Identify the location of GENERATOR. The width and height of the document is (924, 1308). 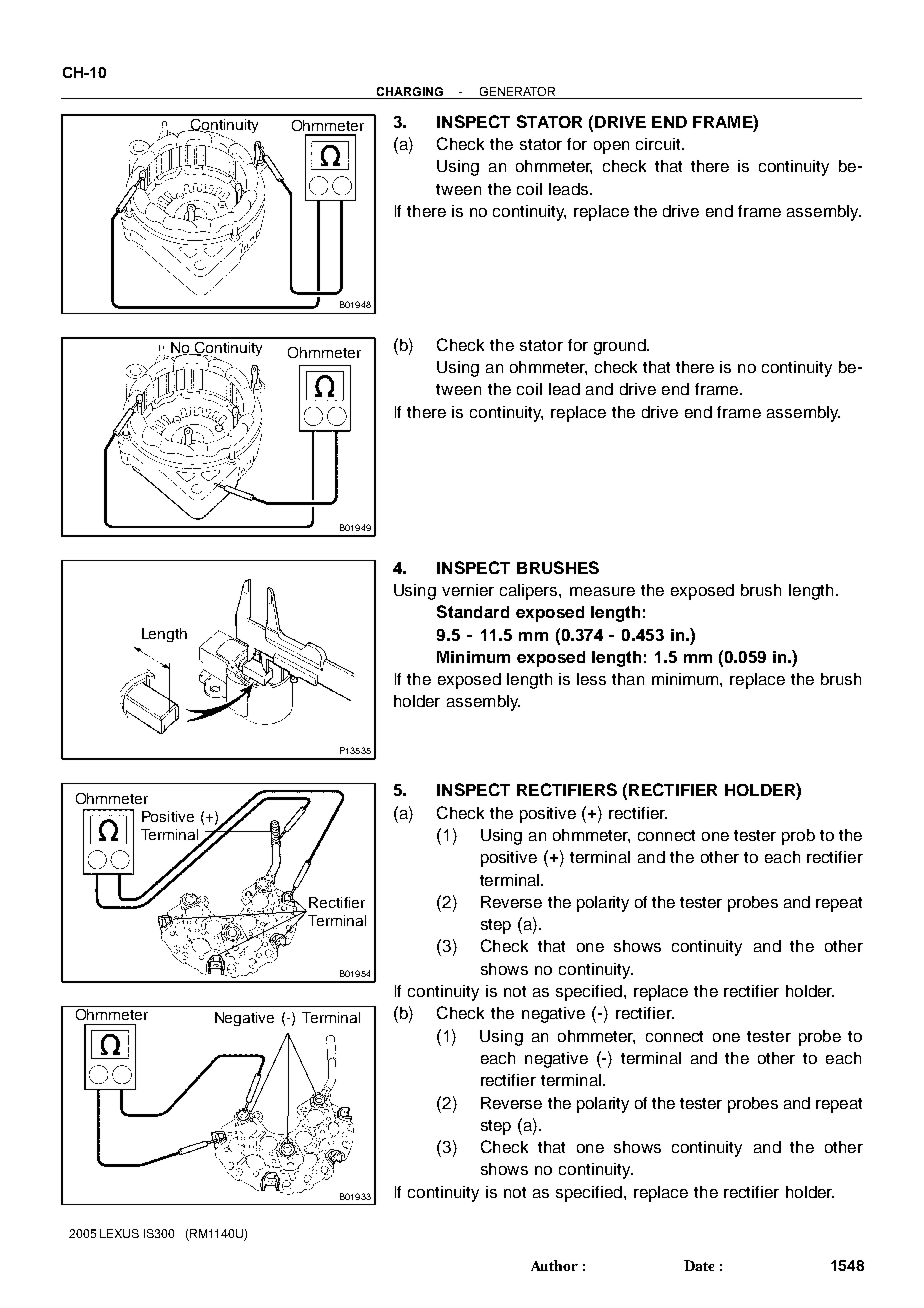
(517, 91).
